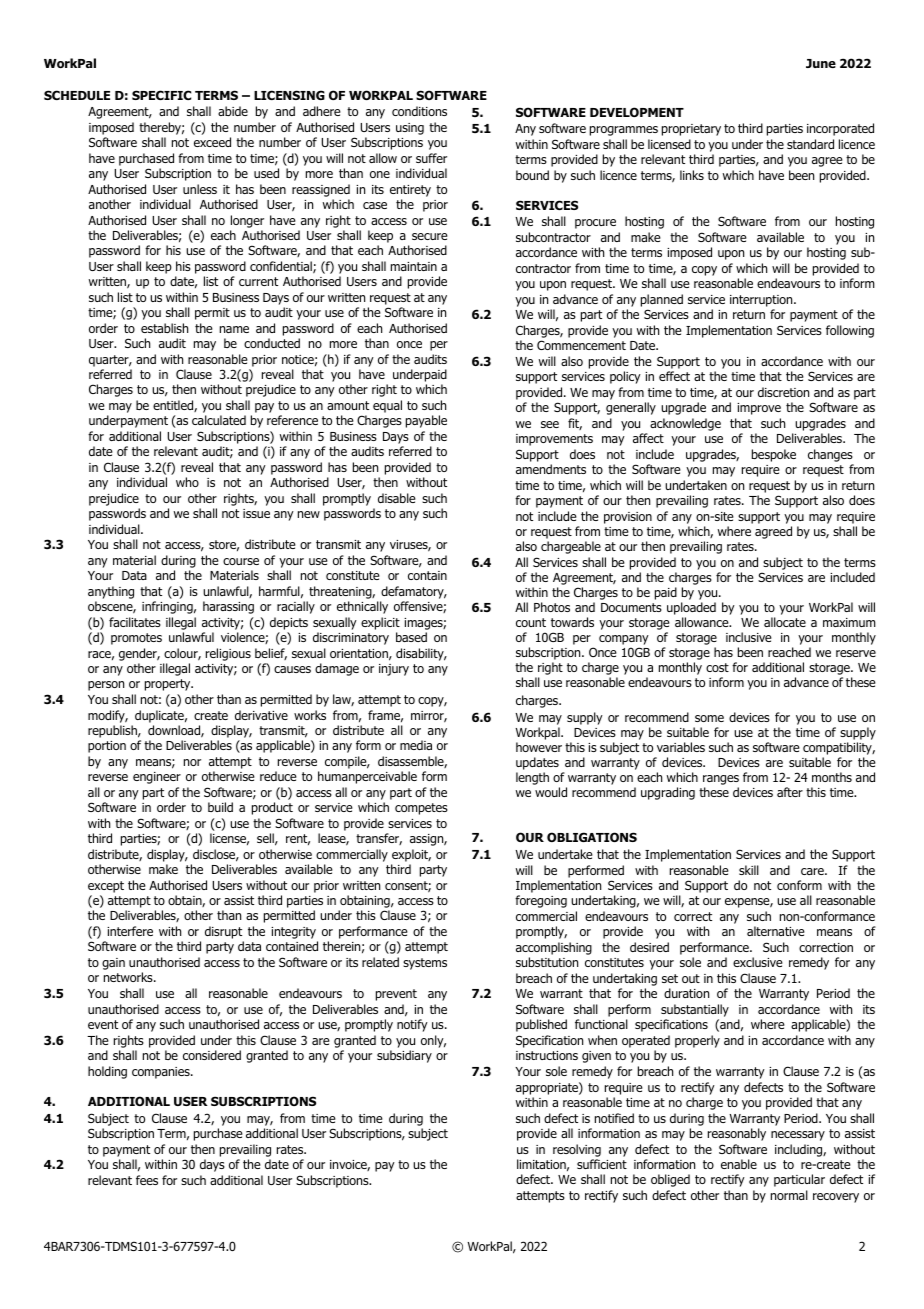  Describe the element at coordinates (774, 455) in the screenshot. I see `bespoke` at that location.
